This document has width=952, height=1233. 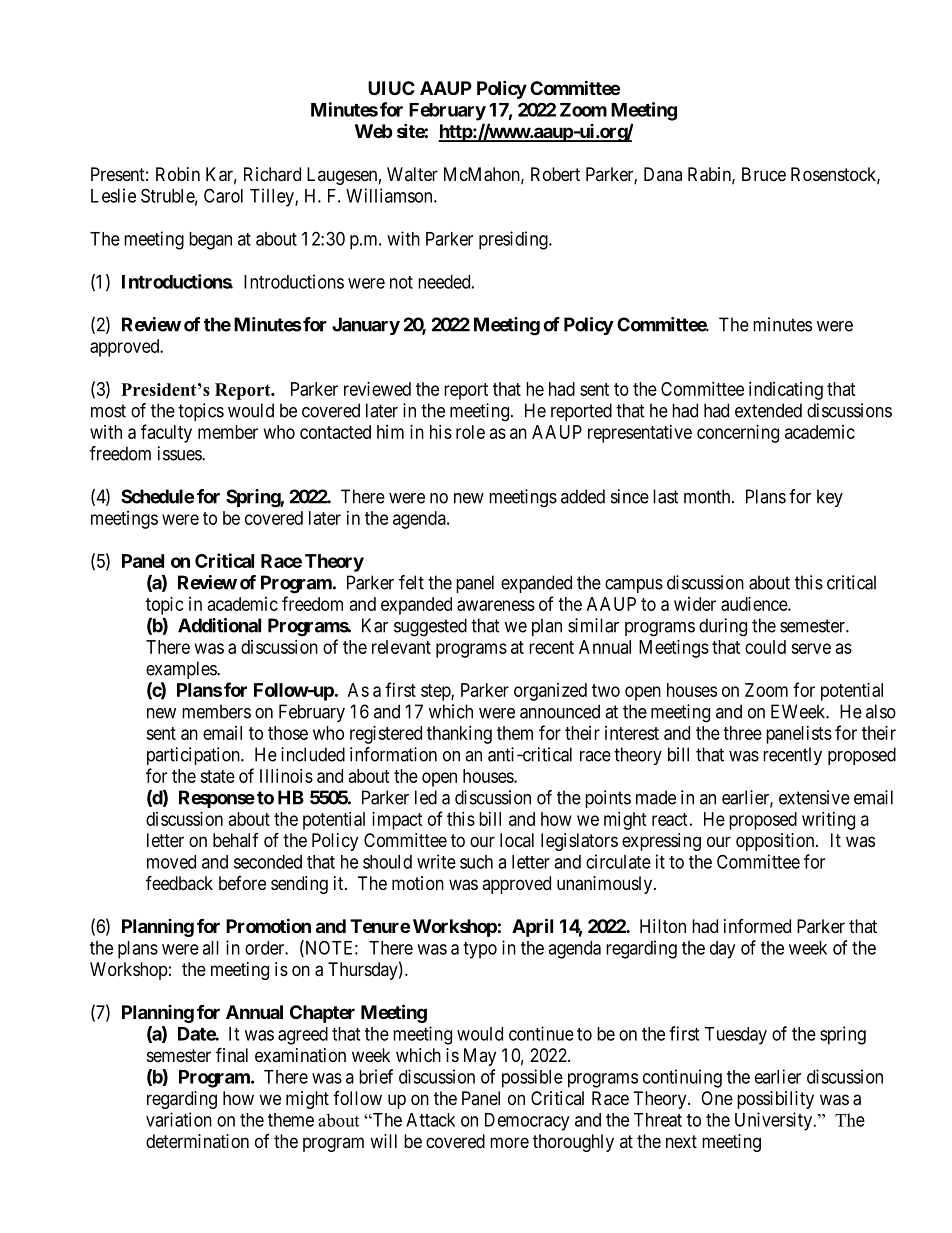 What do you see at coordinates (555, 174) in the document?
I see `Robert` at bounding box center [555, 174].
